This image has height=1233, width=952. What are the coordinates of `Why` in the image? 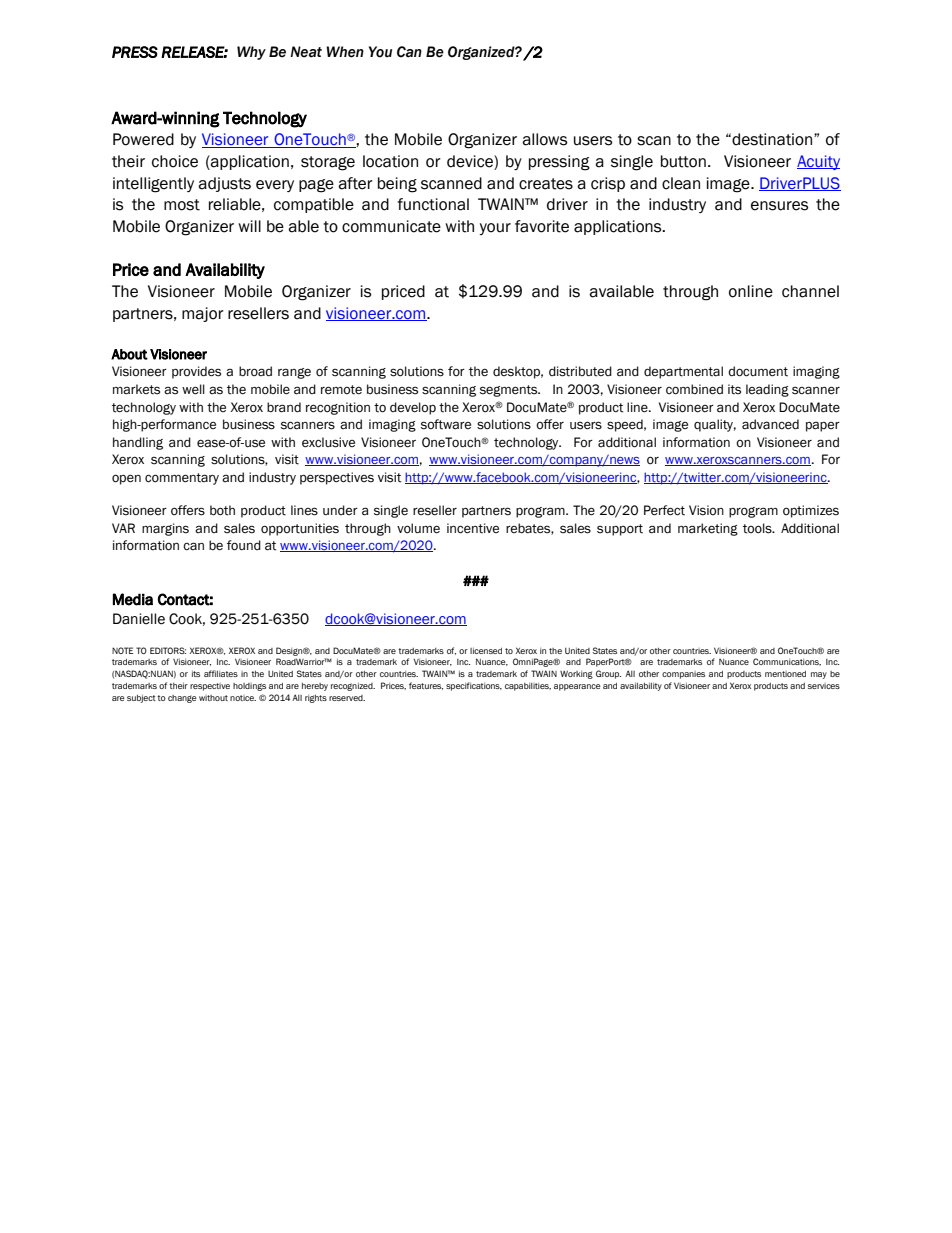 It's located at (251, 53).
